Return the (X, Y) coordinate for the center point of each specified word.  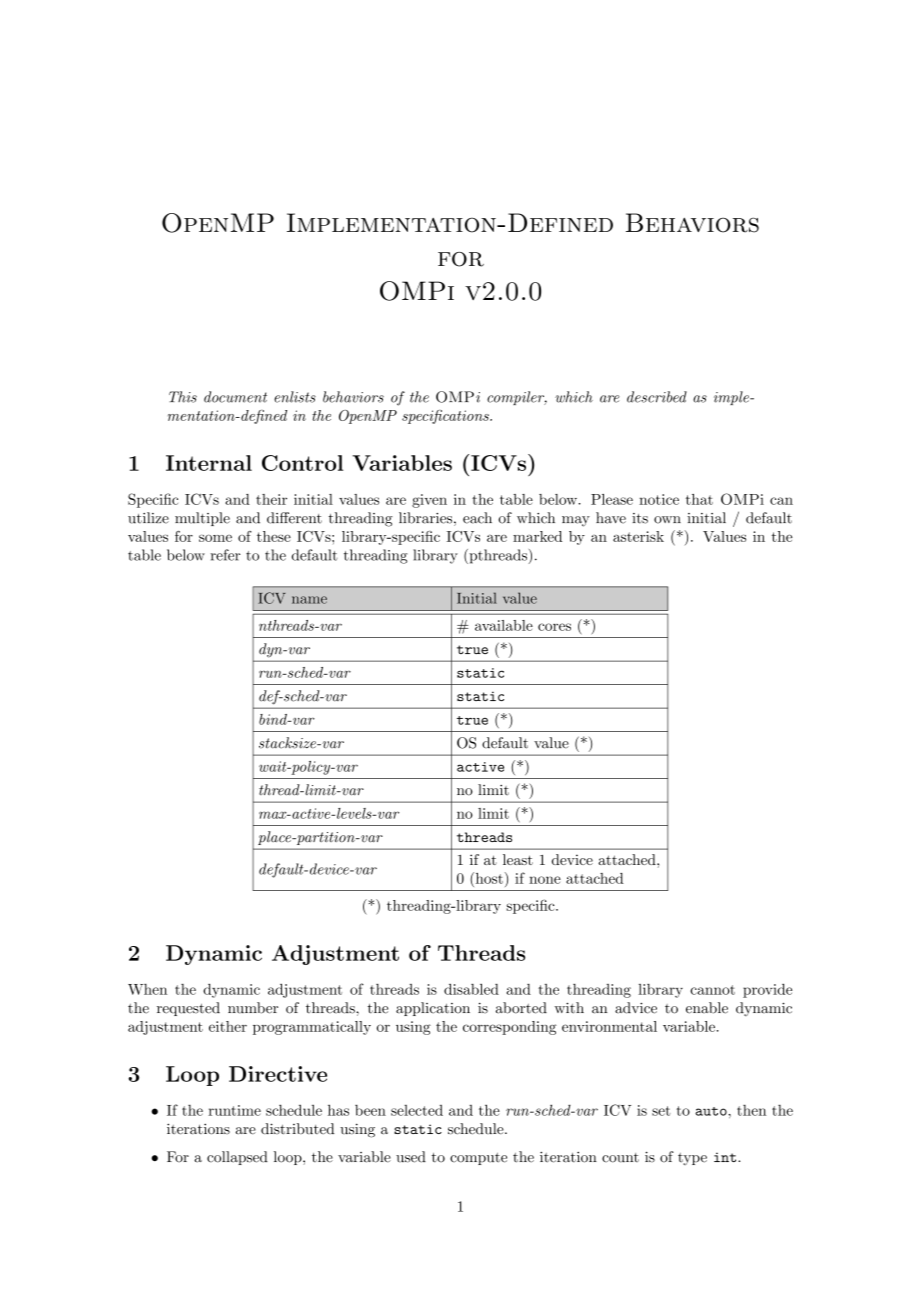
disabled (471, 989)
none (545, 880)
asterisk (638, 536)
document (235, 397)
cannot (712, 990)
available (504, 625)
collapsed (237, 1158)
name (309, 600)
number (253, 1008)
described (657, 397)
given (429, 501)
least (518, 859)
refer (225, 555)
